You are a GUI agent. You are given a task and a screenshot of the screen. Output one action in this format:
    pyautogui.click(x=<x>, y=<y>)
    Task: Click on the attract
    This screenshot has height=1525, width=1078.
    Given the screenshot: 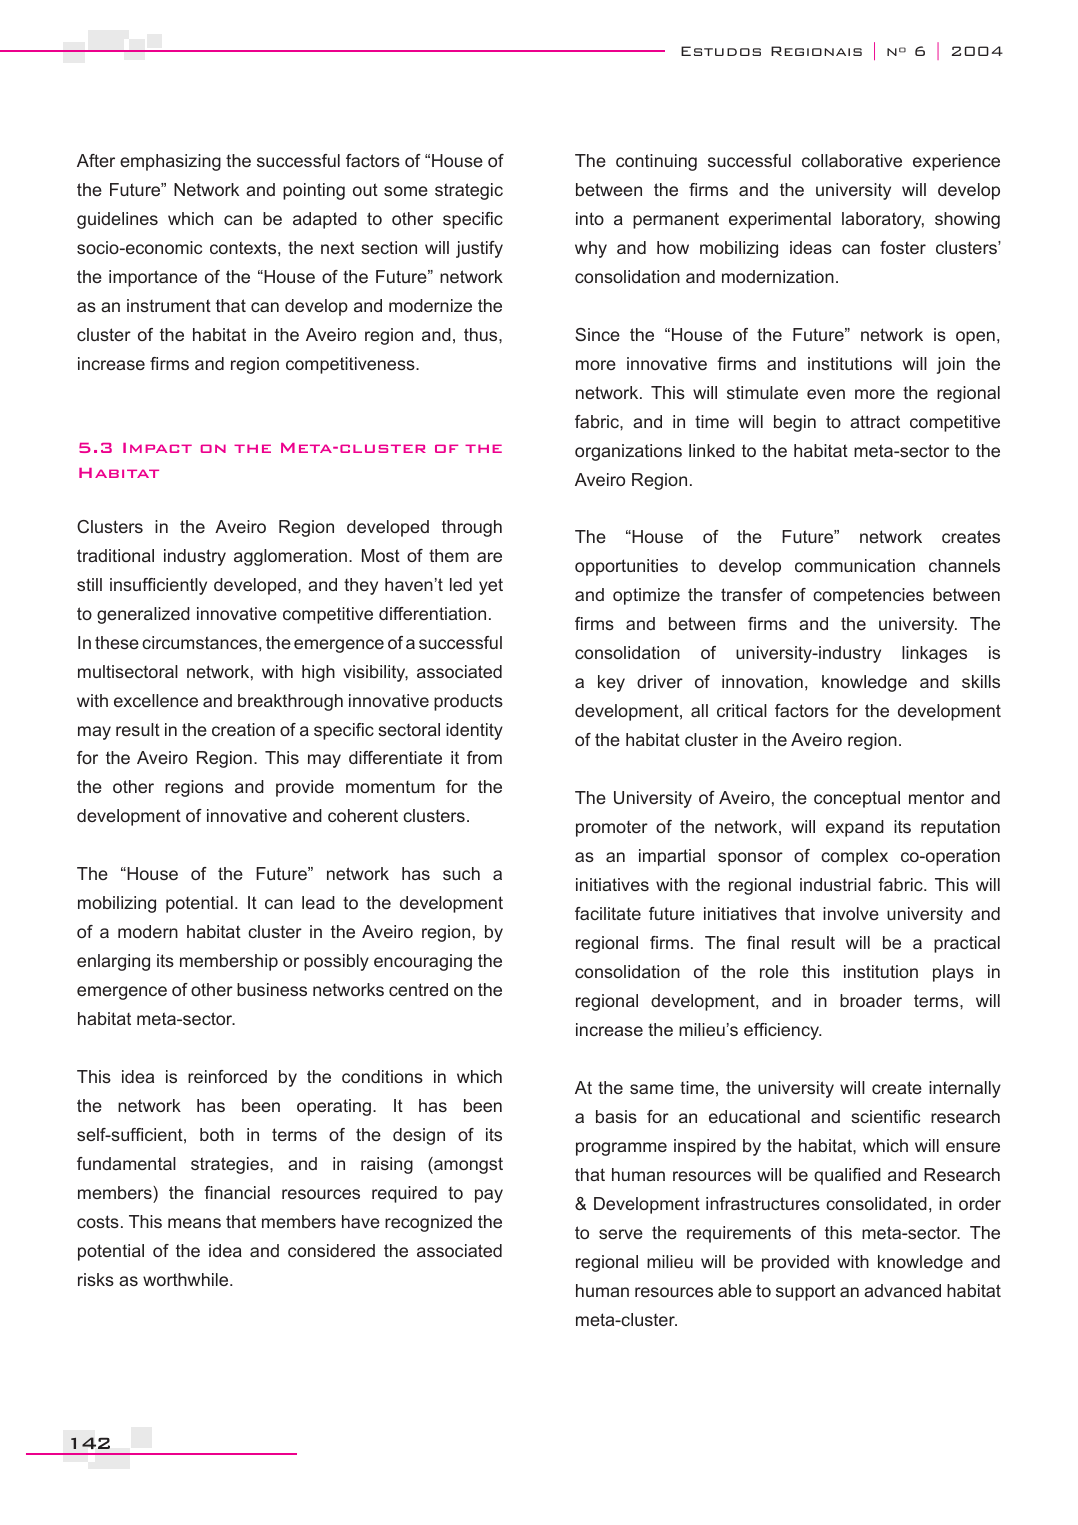 What is the action you would take?
    pyautogui.click(x=875, y=421)
